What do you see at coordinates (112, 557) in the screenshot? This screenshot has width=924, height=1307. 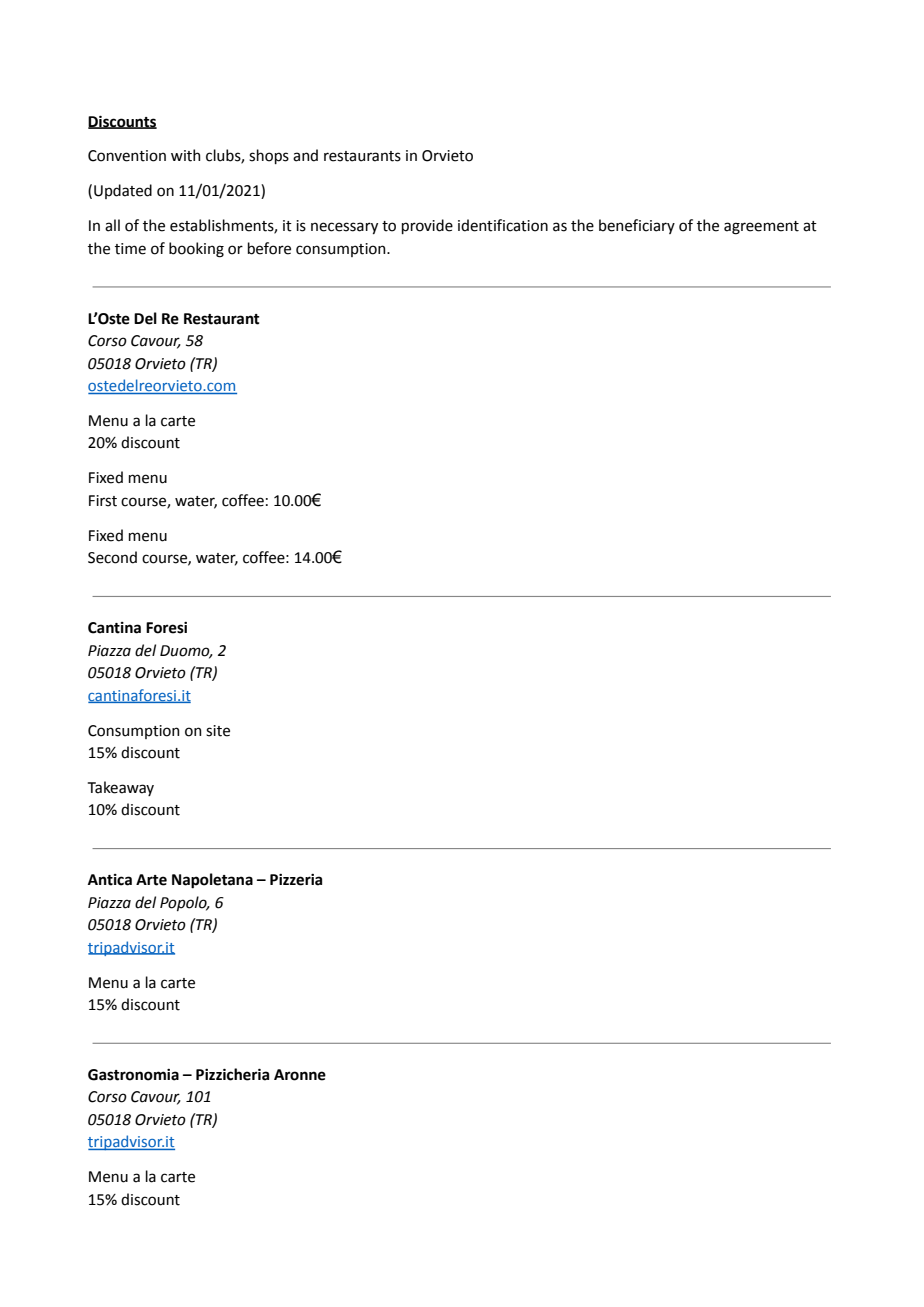 I see `Second` at bounding box center [112, 557].
